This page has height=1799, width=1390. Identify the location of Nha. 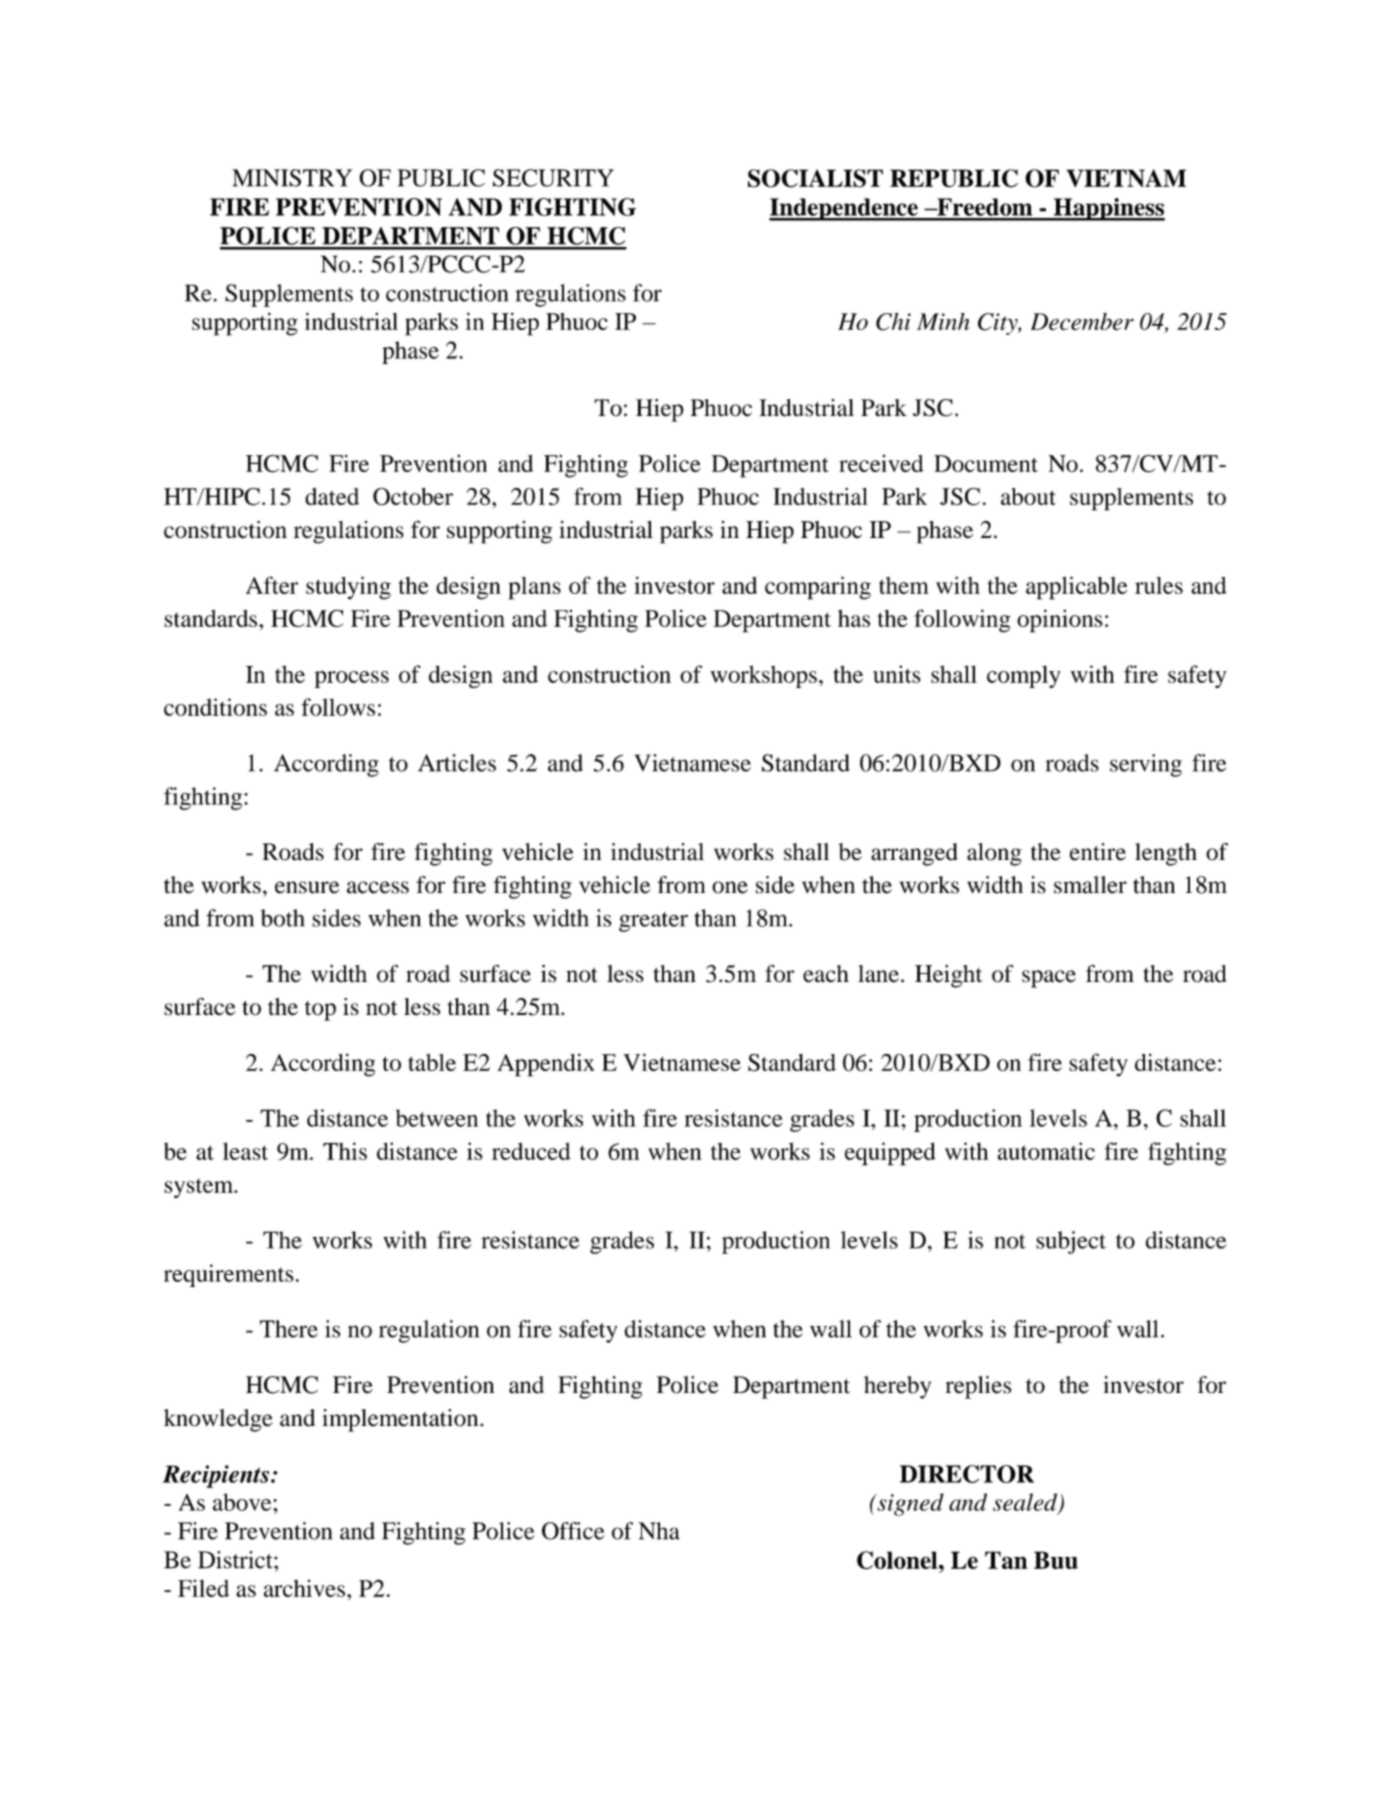
(659, 1531).
